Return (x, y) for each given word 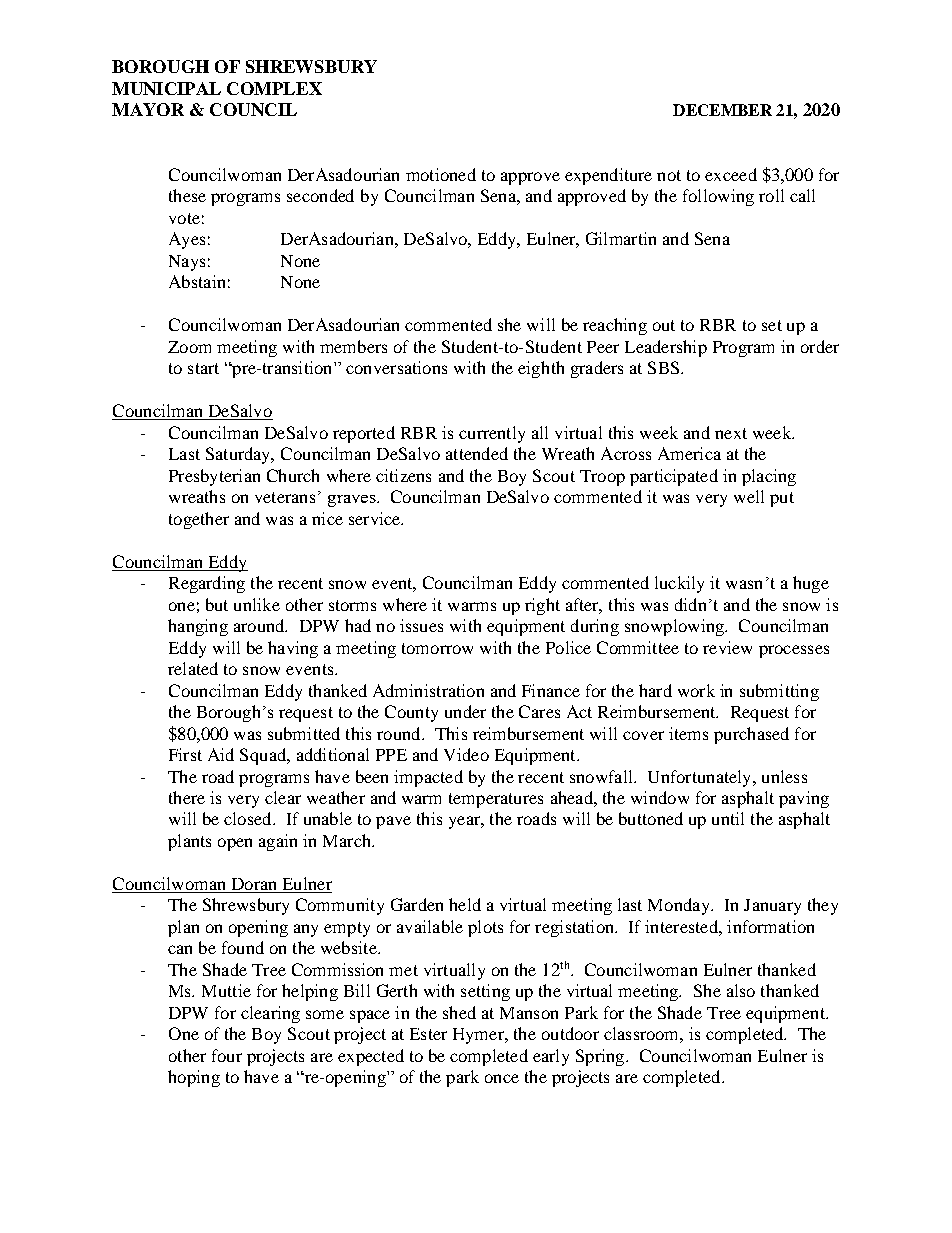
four (227, 1055)
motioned (441, 174)
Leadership (666, 348)
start (203, 368)
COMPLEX (274, 88)
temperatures (496, 800)
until (728, 818)
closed (249, 818)
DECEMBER (722, 110)
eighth (541, 369)
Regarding (207, 584)
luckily (679, 584)
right (542, 606)
